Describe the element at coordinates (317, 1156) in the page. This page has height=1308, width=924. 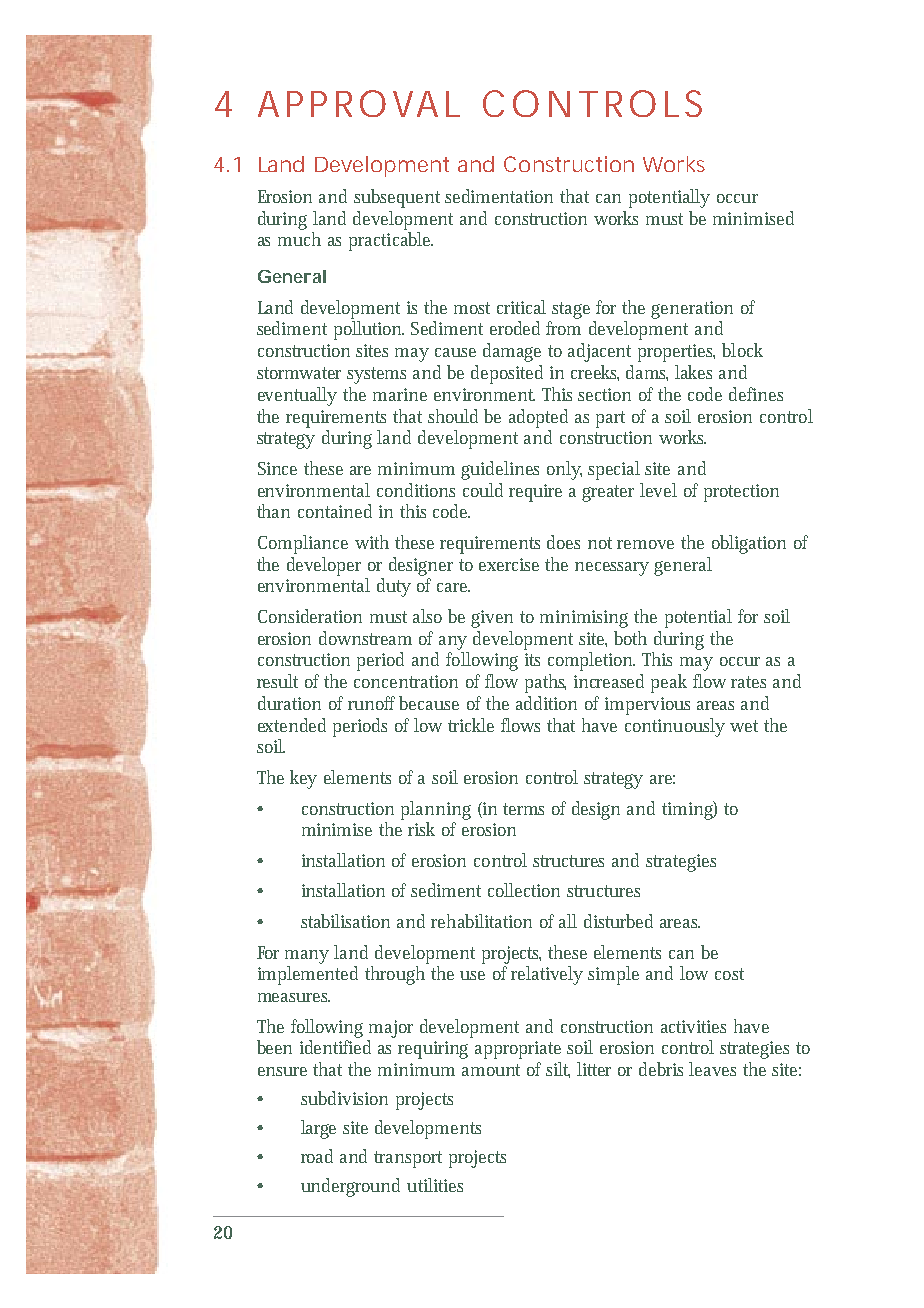
I see `road` at that location.
